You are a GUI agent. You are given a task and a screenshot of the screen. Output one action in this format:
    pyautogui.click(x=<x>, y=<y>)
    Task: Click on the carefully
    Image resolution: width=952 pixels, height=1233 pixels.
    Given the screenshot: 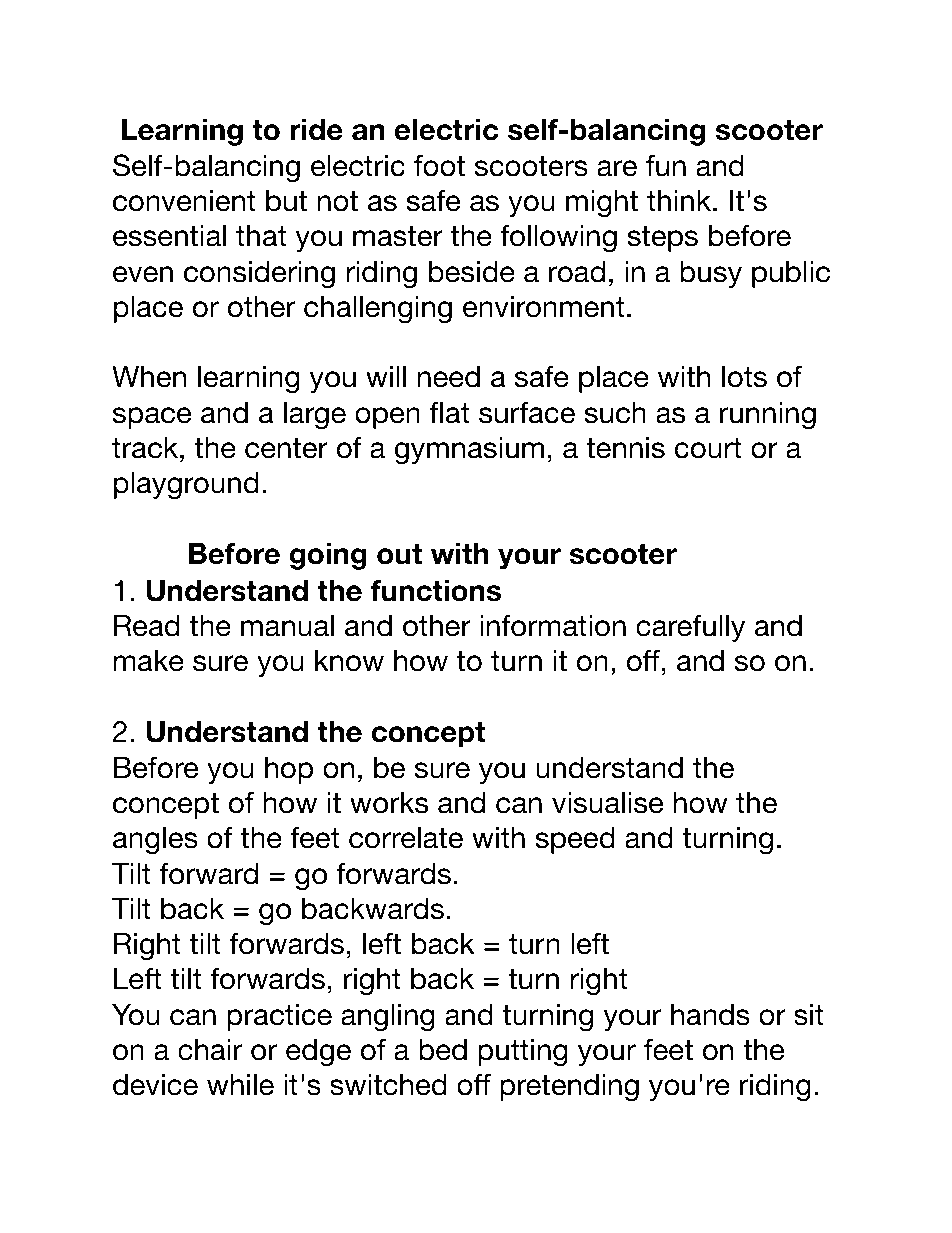 What is the action you would take?
    pyautogui.click(x=690, y=628)
